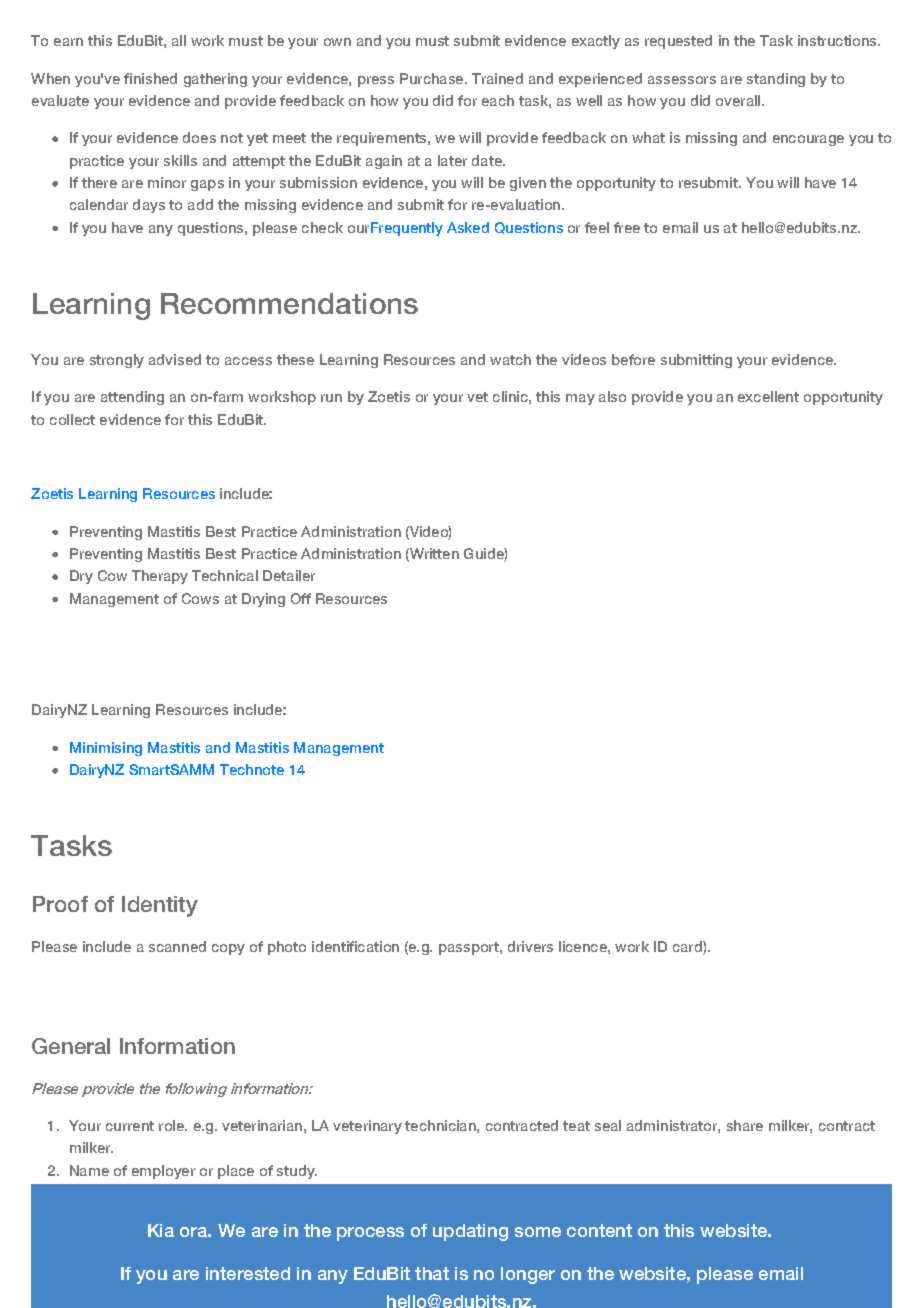 The width and height of the image is (924, 1308). Describe the element at coordinates (200, 598) in the image. I see `Cows` at that location.
